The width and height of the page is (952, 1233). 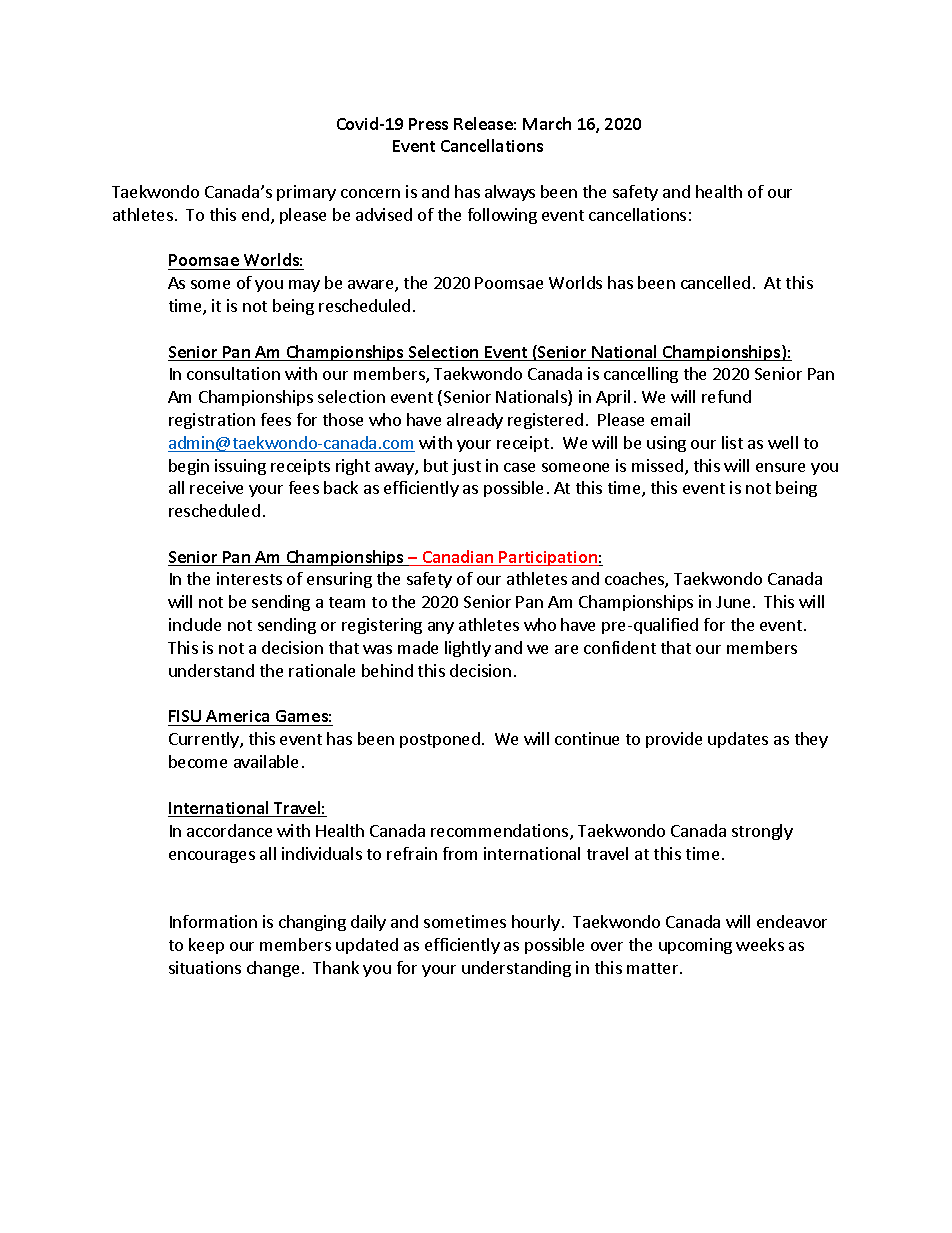 What do you see at coordinates (547, 123) in the page?
I see `March` at bounding box center [547, 123].
